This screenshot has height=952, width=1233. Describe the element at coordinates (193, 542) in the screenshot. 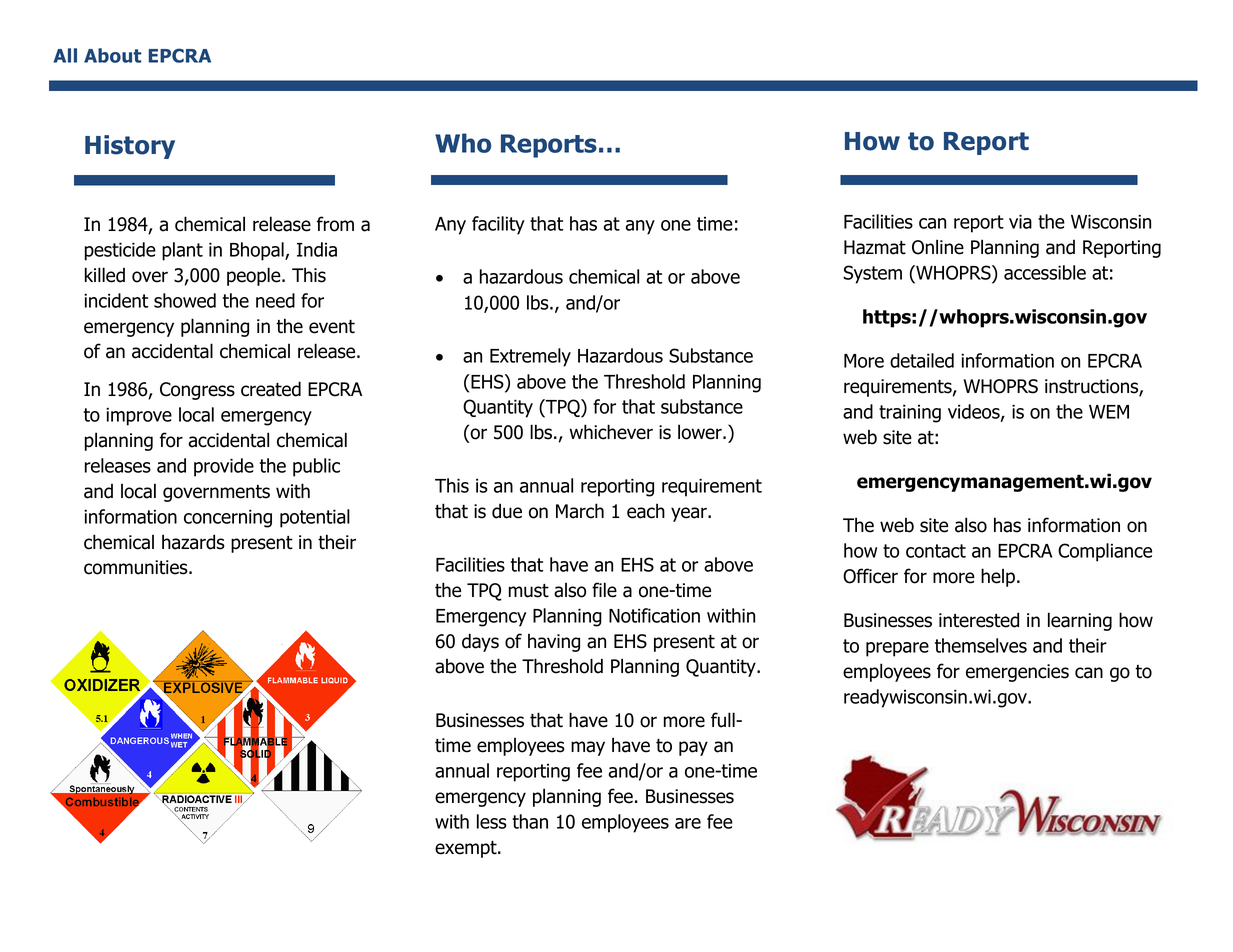

I see `hazards` at that location.
